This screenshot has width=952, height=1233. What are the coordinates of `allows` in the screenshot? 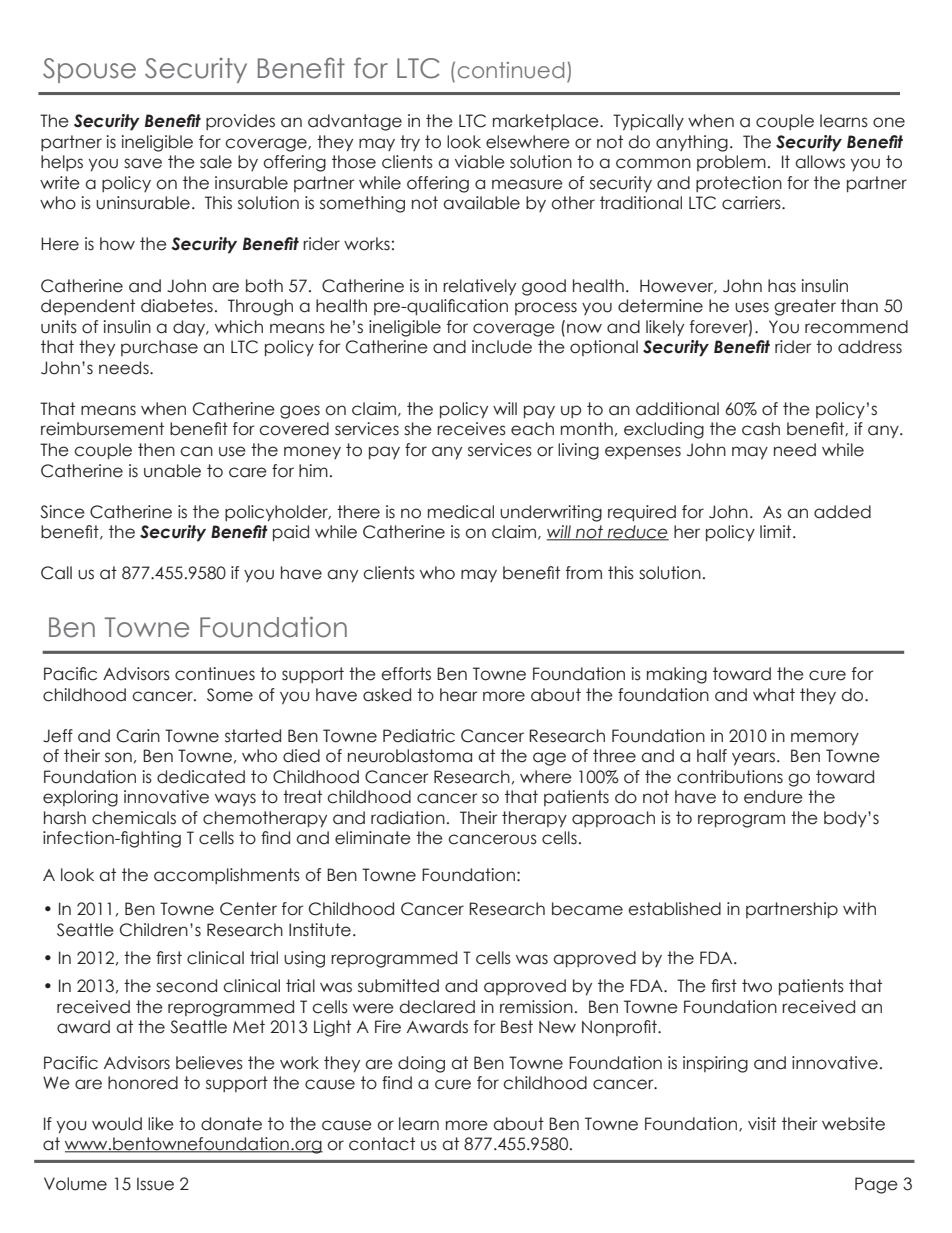 It's located at (820, 162).
